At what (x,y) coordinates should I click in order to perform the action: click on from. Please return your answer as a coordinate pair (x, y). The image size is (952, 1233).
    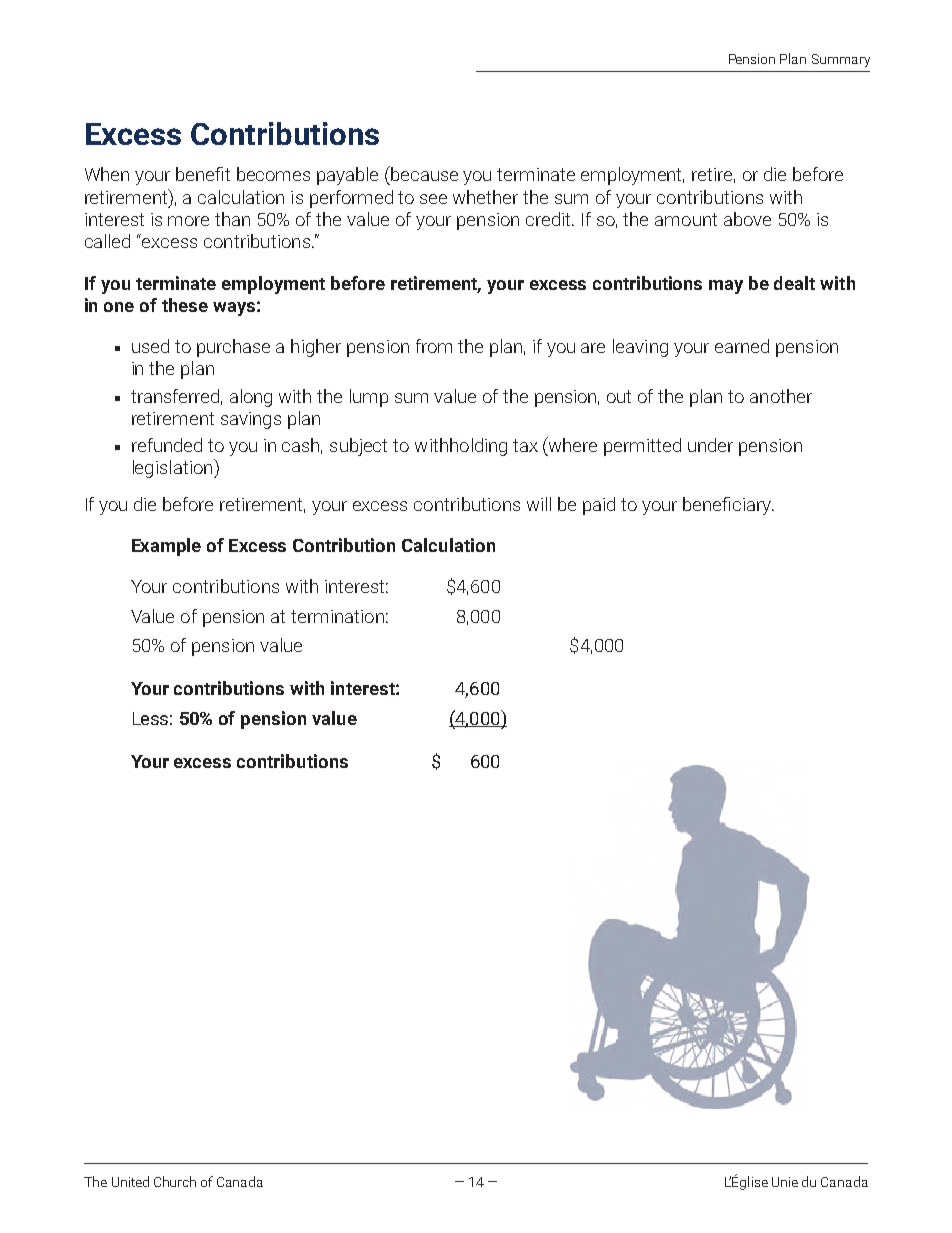
    Looking at the image, I should click on (434, 346).
